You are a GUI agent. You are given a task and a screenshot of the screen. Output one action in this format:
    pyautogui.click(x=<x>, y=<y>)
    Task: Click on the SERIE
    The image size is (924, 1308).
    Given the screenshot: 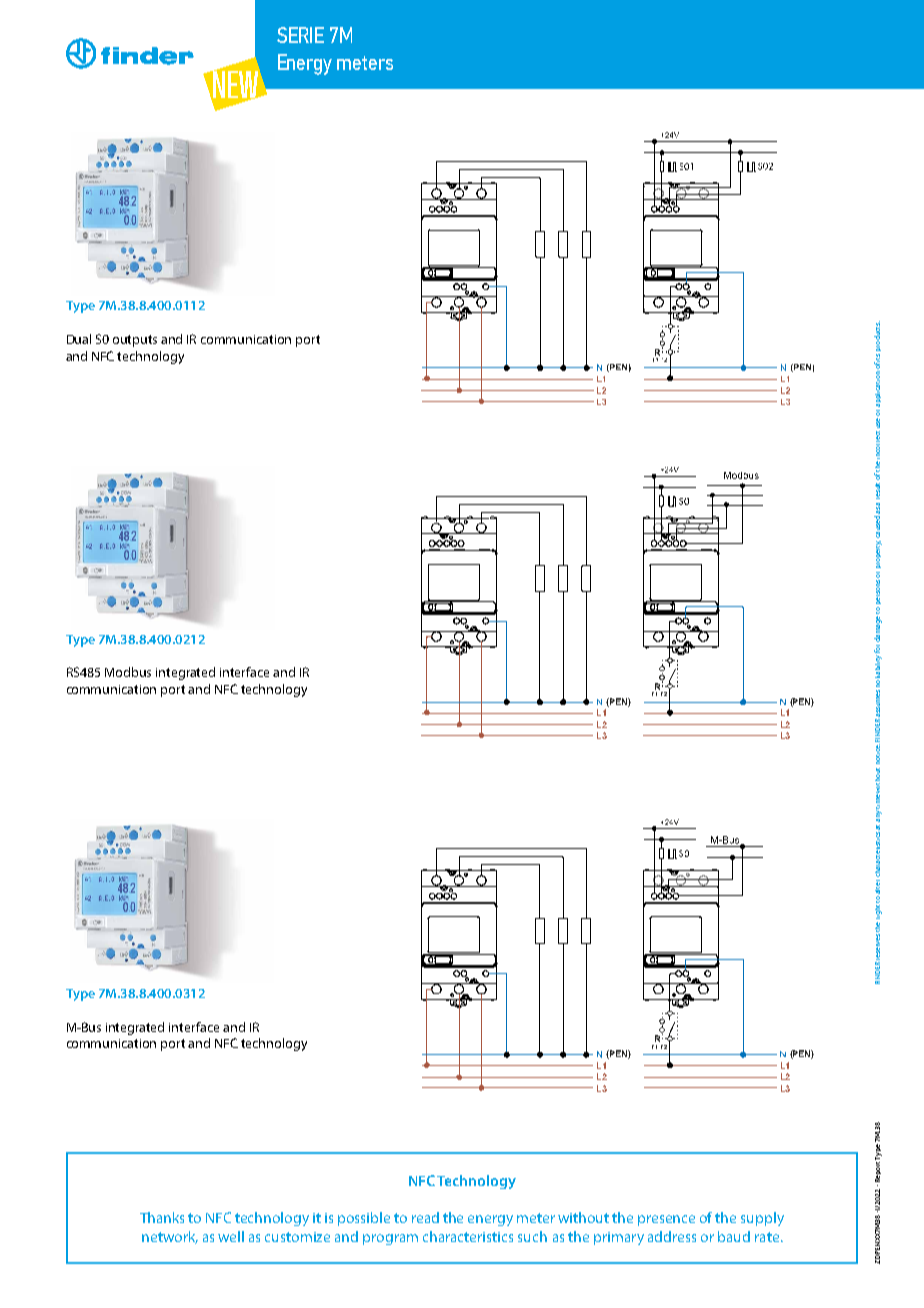 What is the action you would take?
    pyautogui.click(x=300, y=35)
